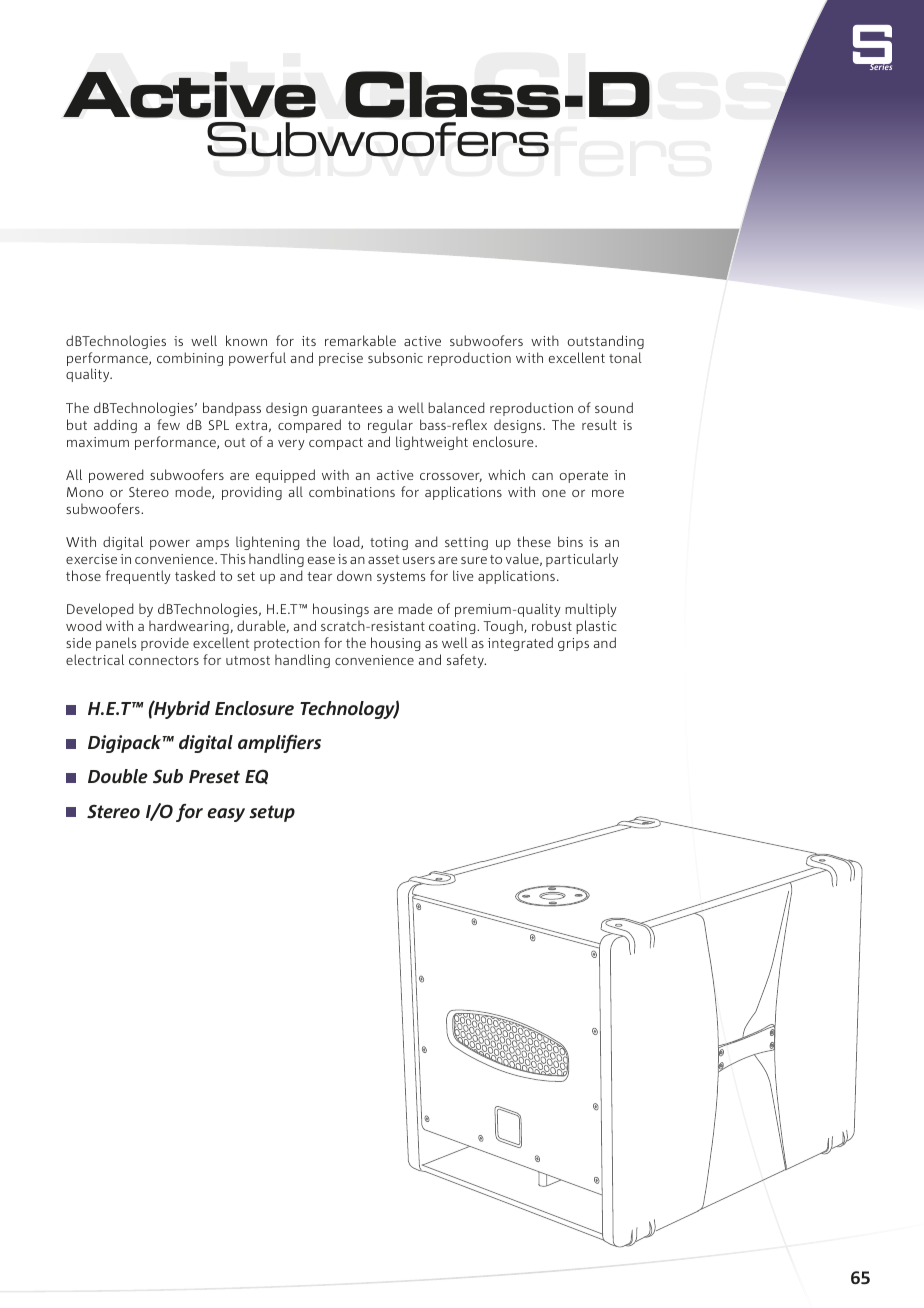  I want to click on combining, so click(190, 359).
